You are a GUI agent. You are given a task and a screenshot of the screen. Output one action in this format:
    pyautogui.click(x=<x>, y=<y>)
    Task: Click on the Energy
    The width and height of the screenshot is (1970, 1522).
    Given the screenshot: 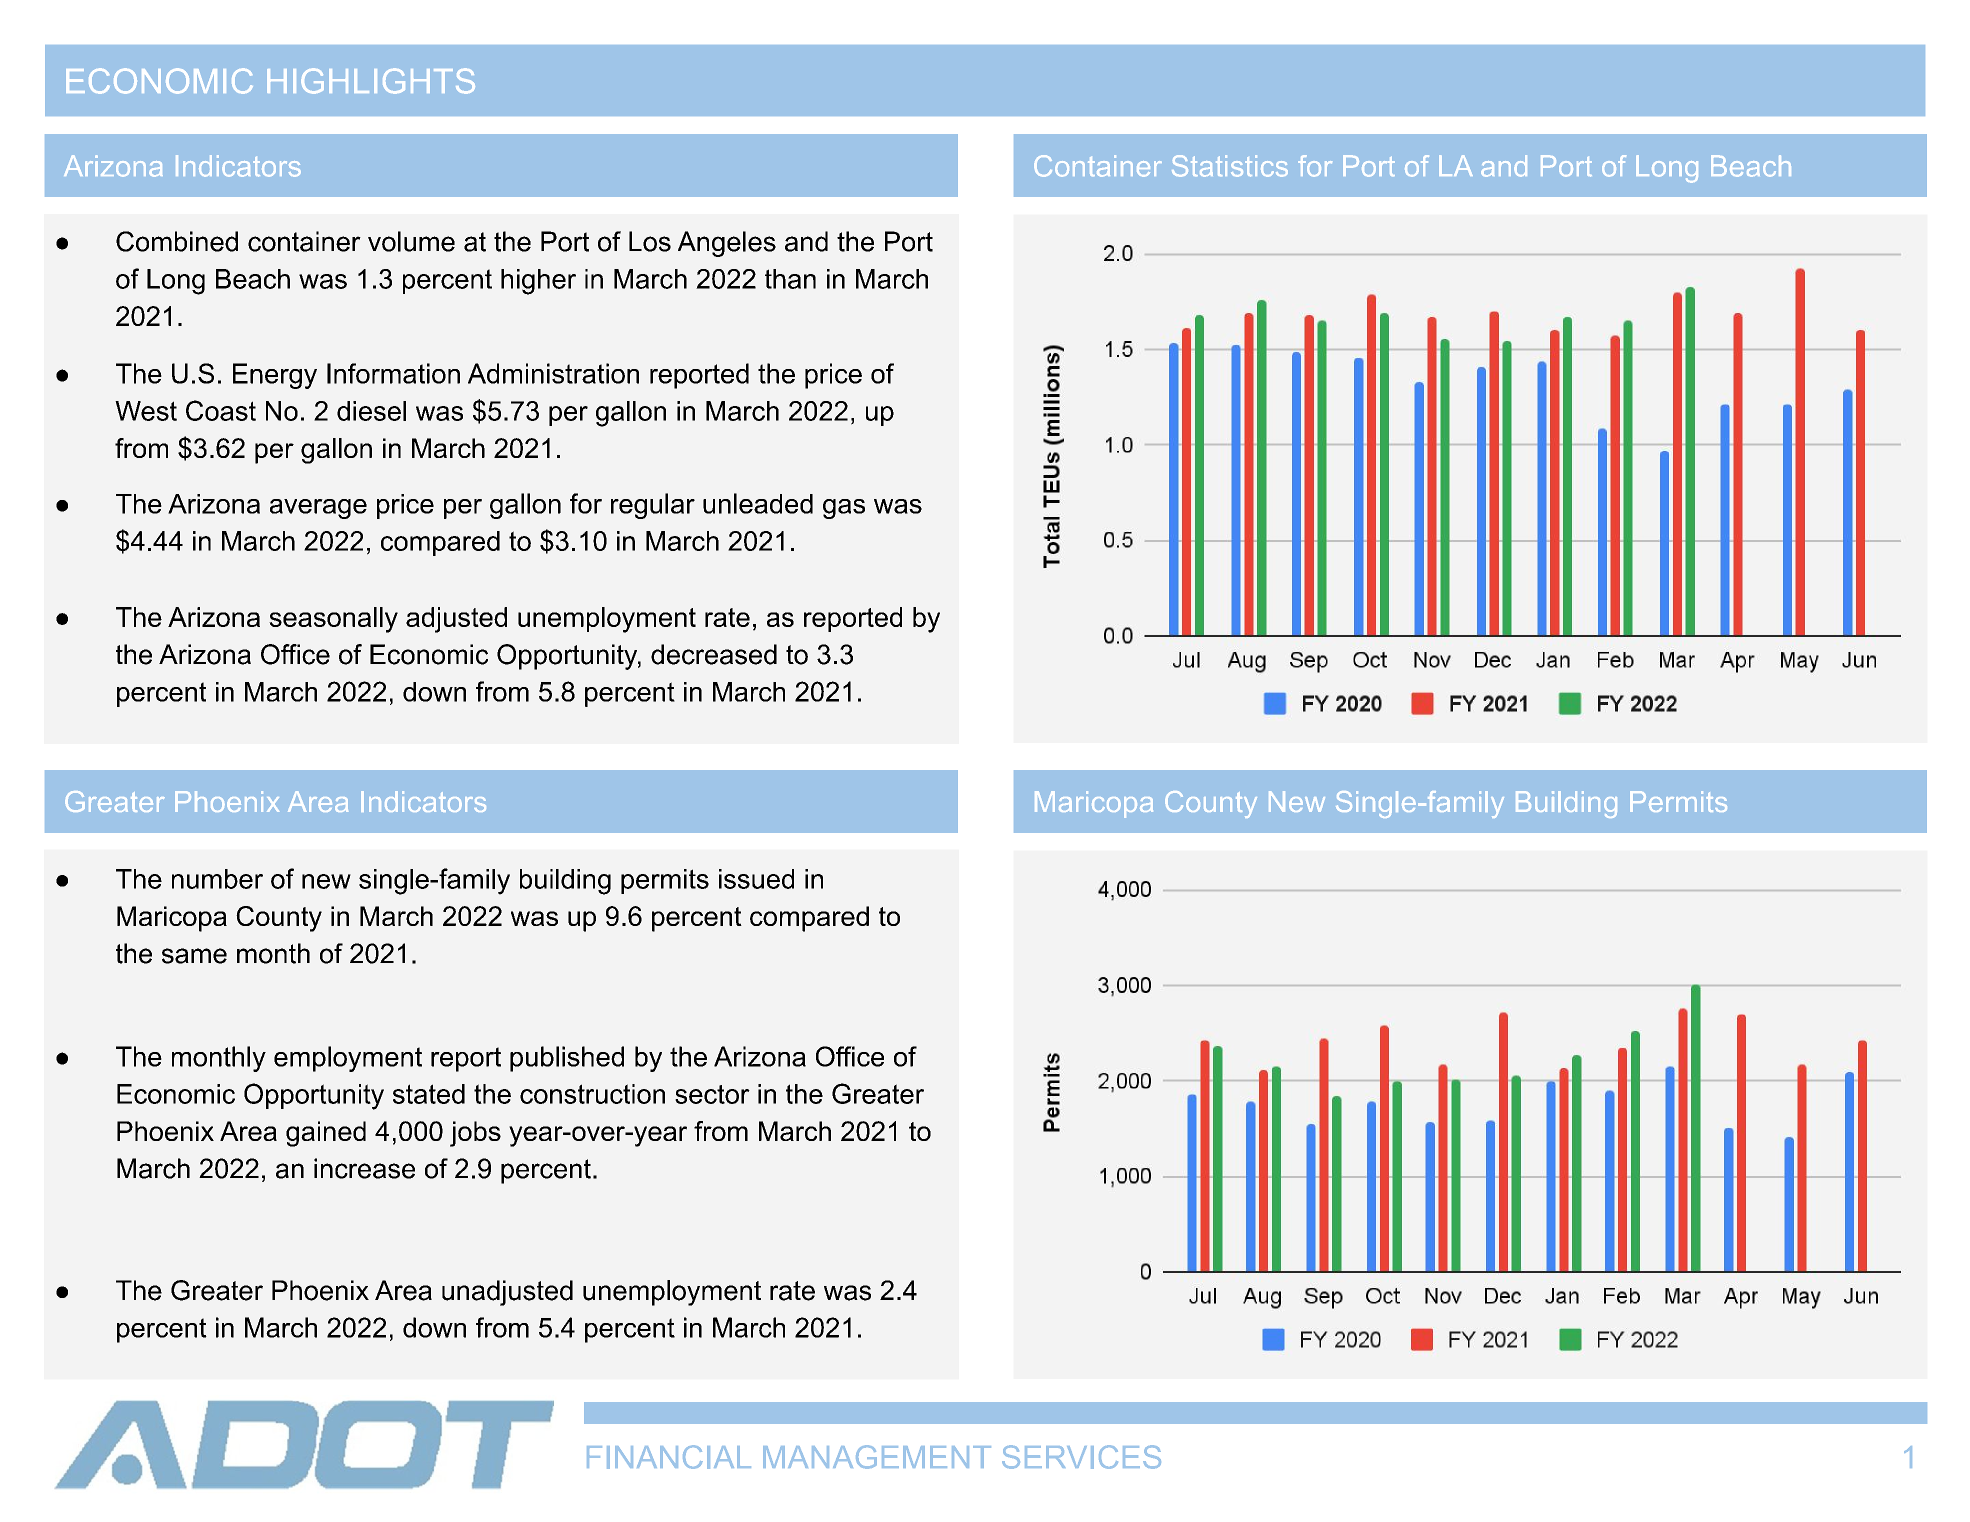 What is the action you would take?
    pyautogui.click(x=275, y=376)
